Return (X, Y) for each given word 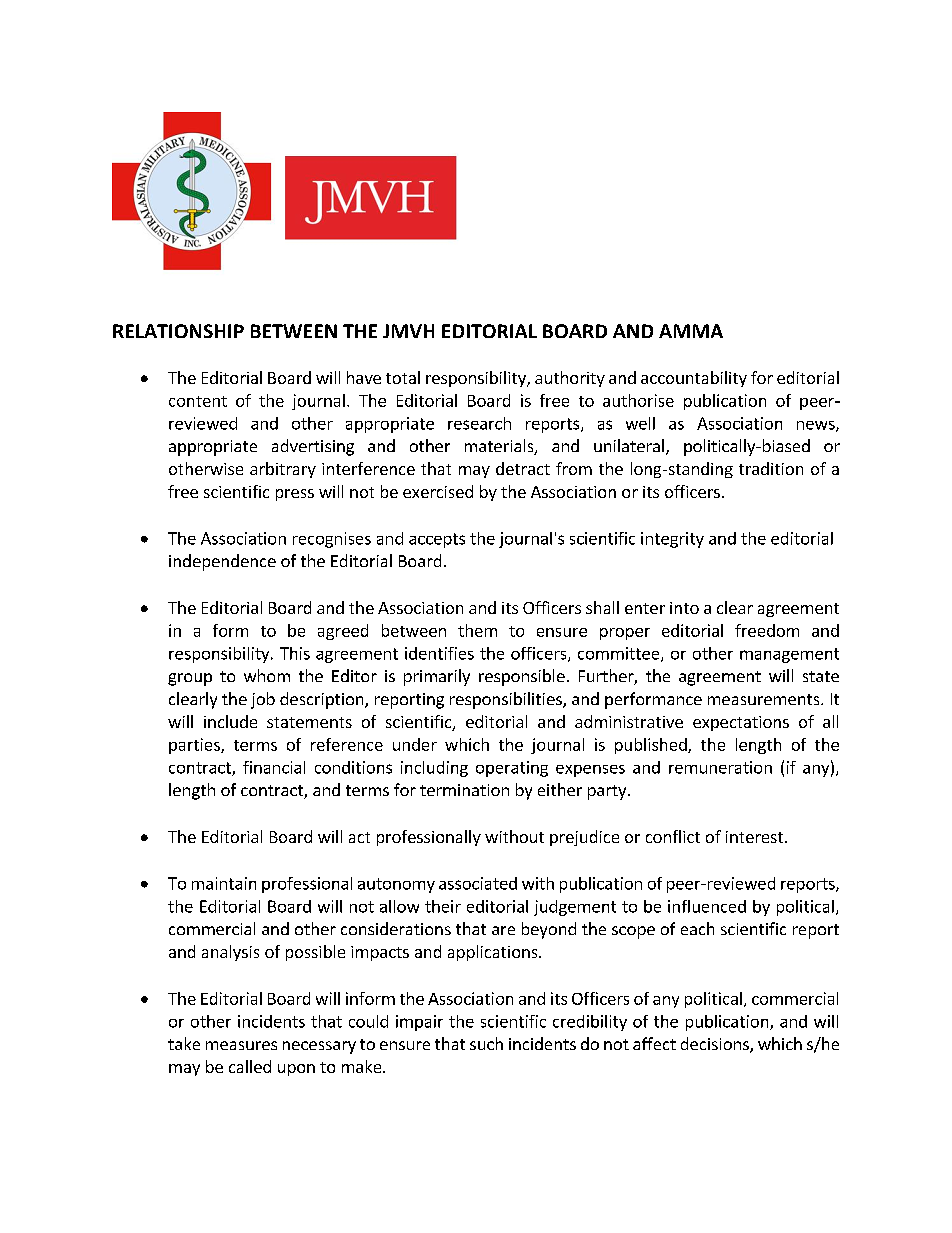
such (486, 1043)
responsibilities (507, 700)
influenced (707, 906)
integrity (672, 540)
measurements (765, 699)
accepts (437, 540)
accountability (694, 379)
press (295, 495)
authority (570, 379)
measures (241, 1045)
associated (478, 883)
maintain (224, 883)
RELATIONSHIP (178, 331)
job (263, 700)
